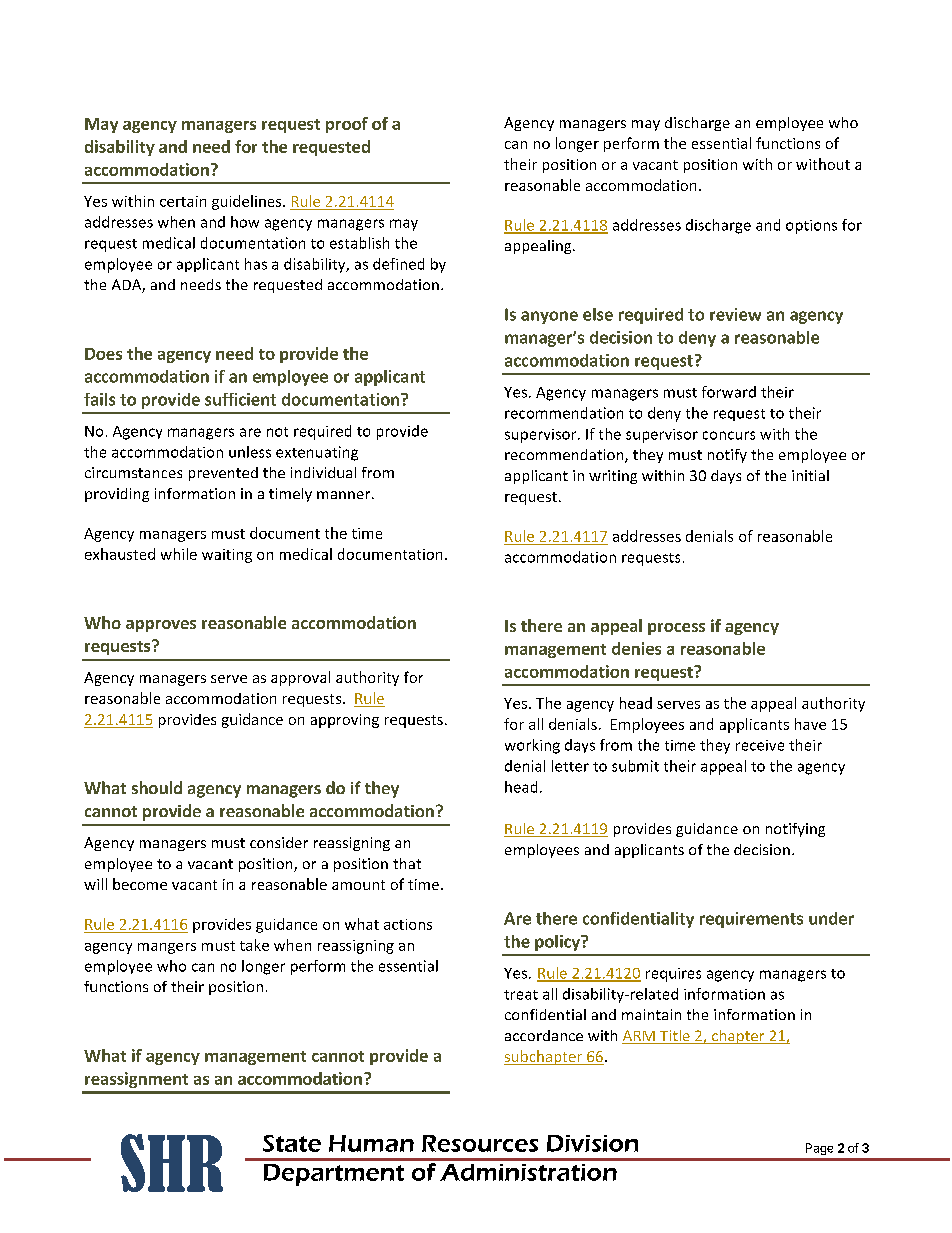  I want to click on that, so click(407, 863).
